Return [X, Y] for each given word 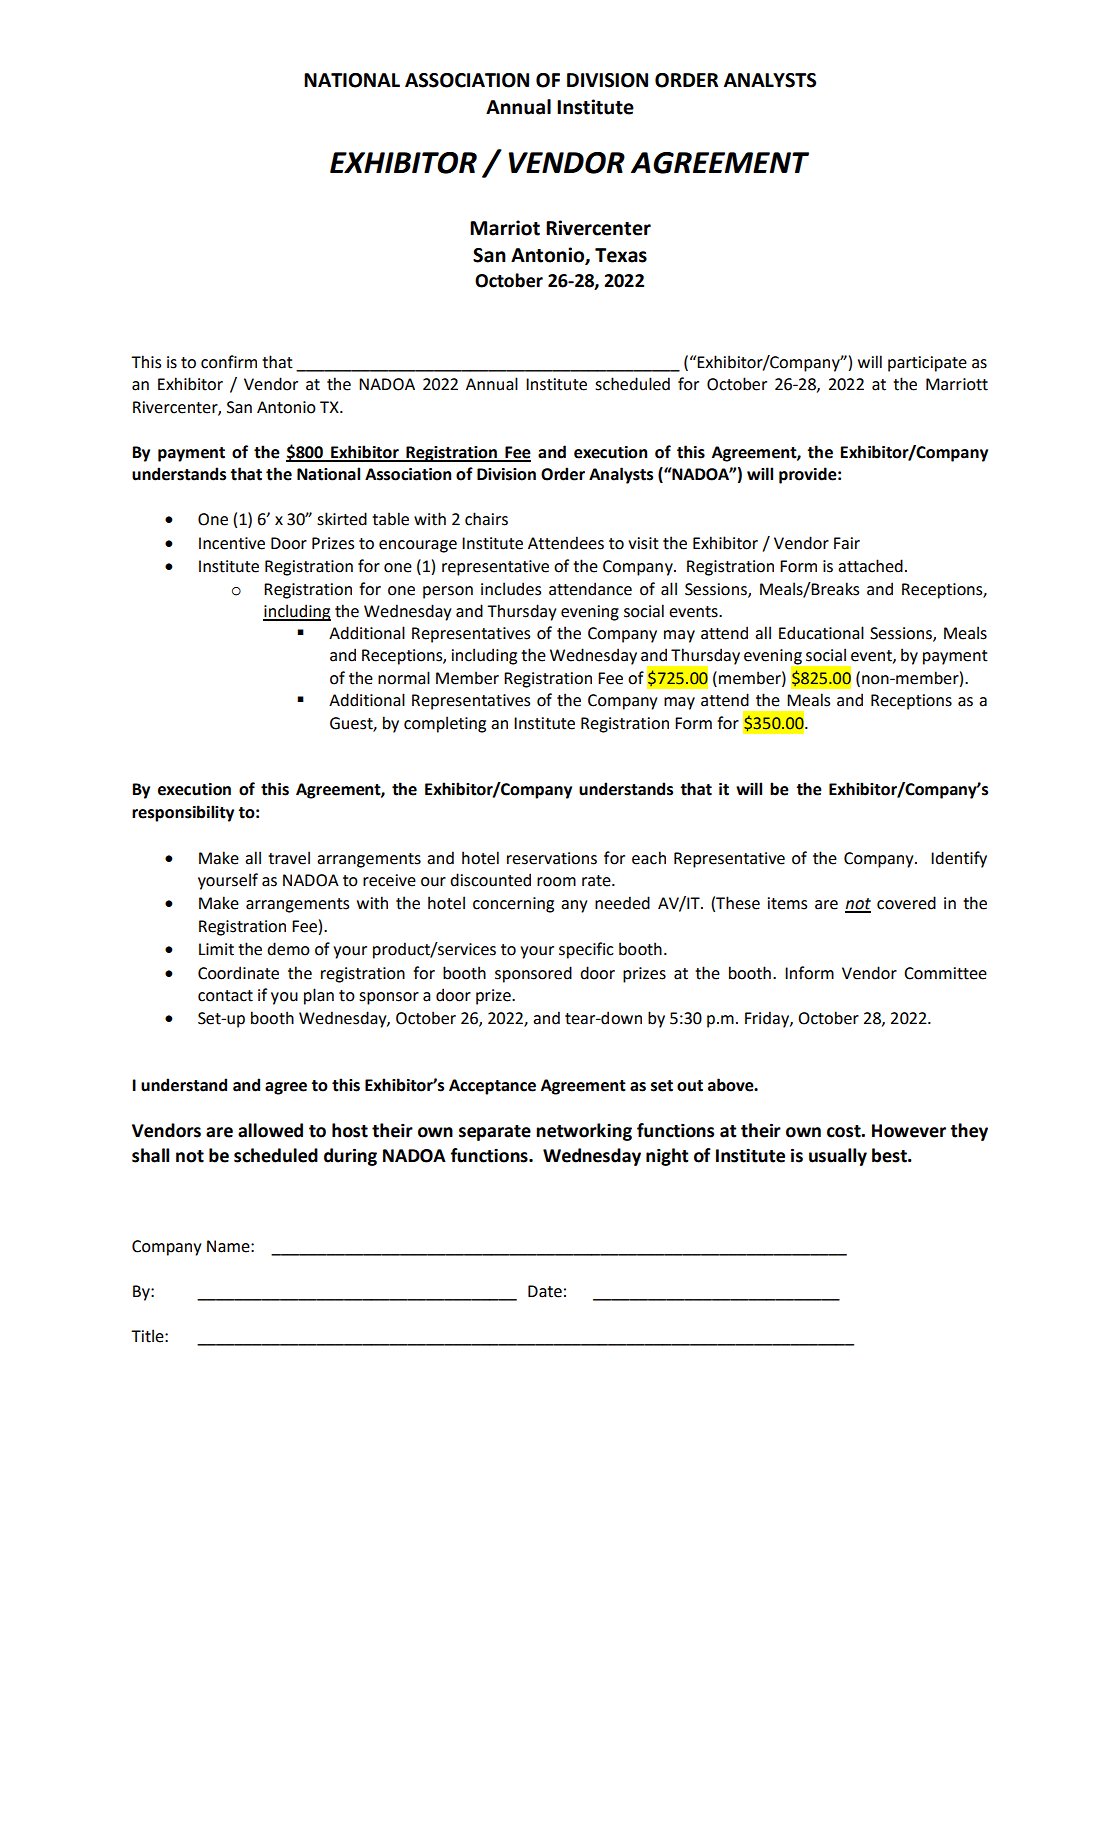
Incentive [232, 543]
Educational [821, 633]
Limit [216, 949]
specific [586, 950]
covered [906, 903]
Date [545, 1291]
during [350, 1157]
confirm [229, 362]
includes [511, 589]
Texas [621, 255]
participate [927, 364]
